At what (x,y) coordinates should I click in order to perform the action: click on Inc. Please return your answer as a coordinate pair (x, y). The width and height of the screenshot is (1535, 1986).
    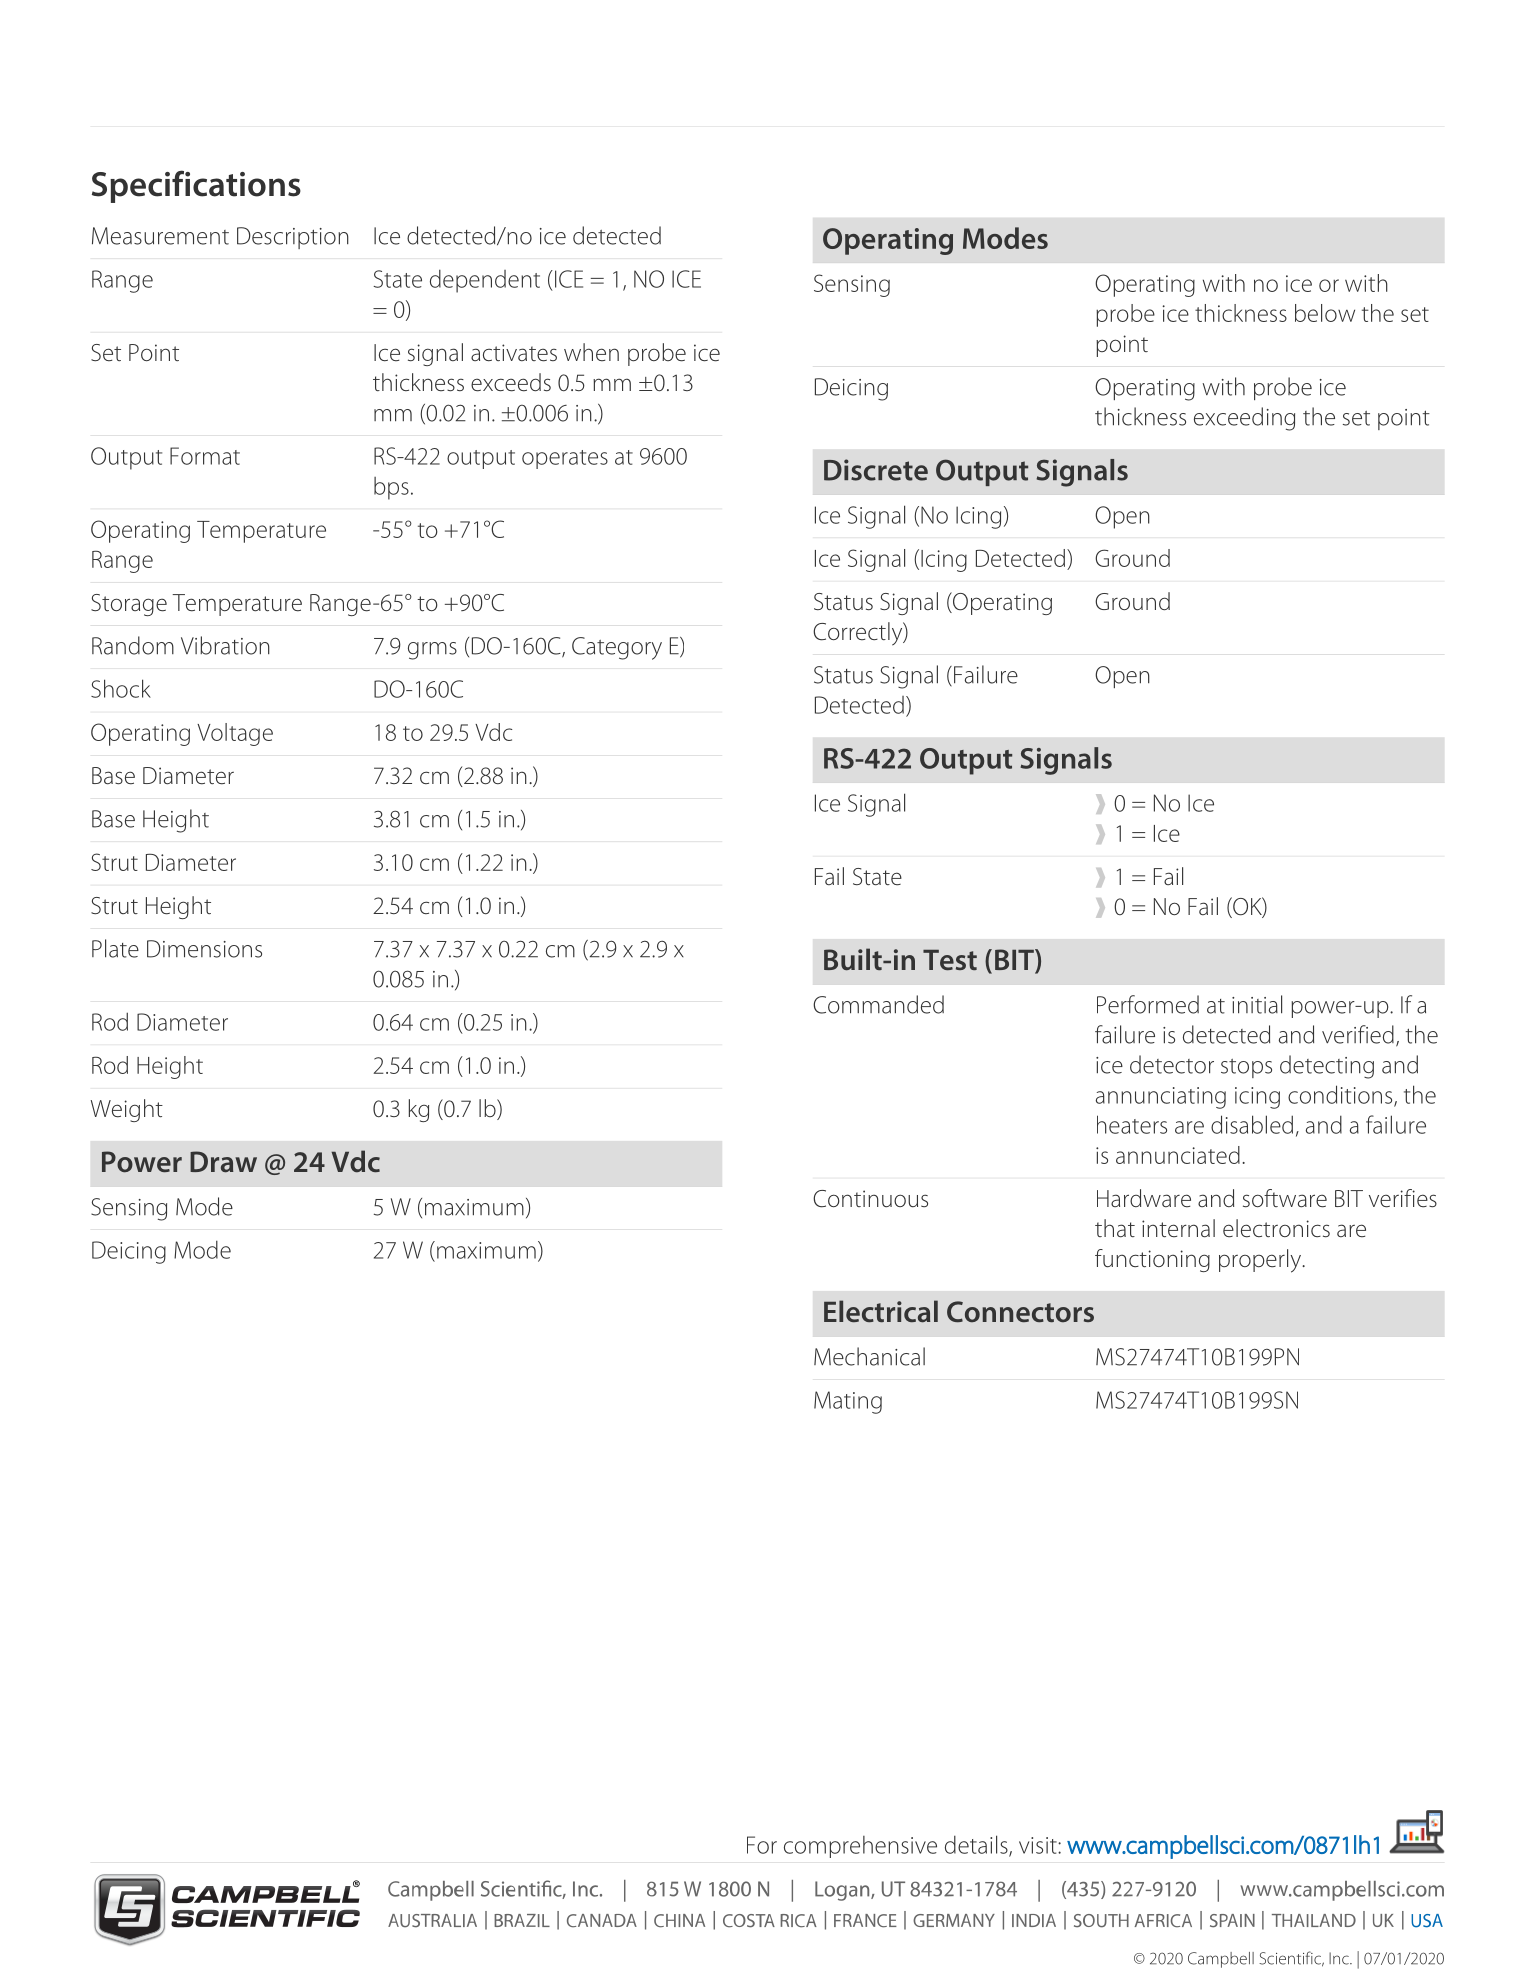
    Looking at the image, I should click on (1340, 1958).
